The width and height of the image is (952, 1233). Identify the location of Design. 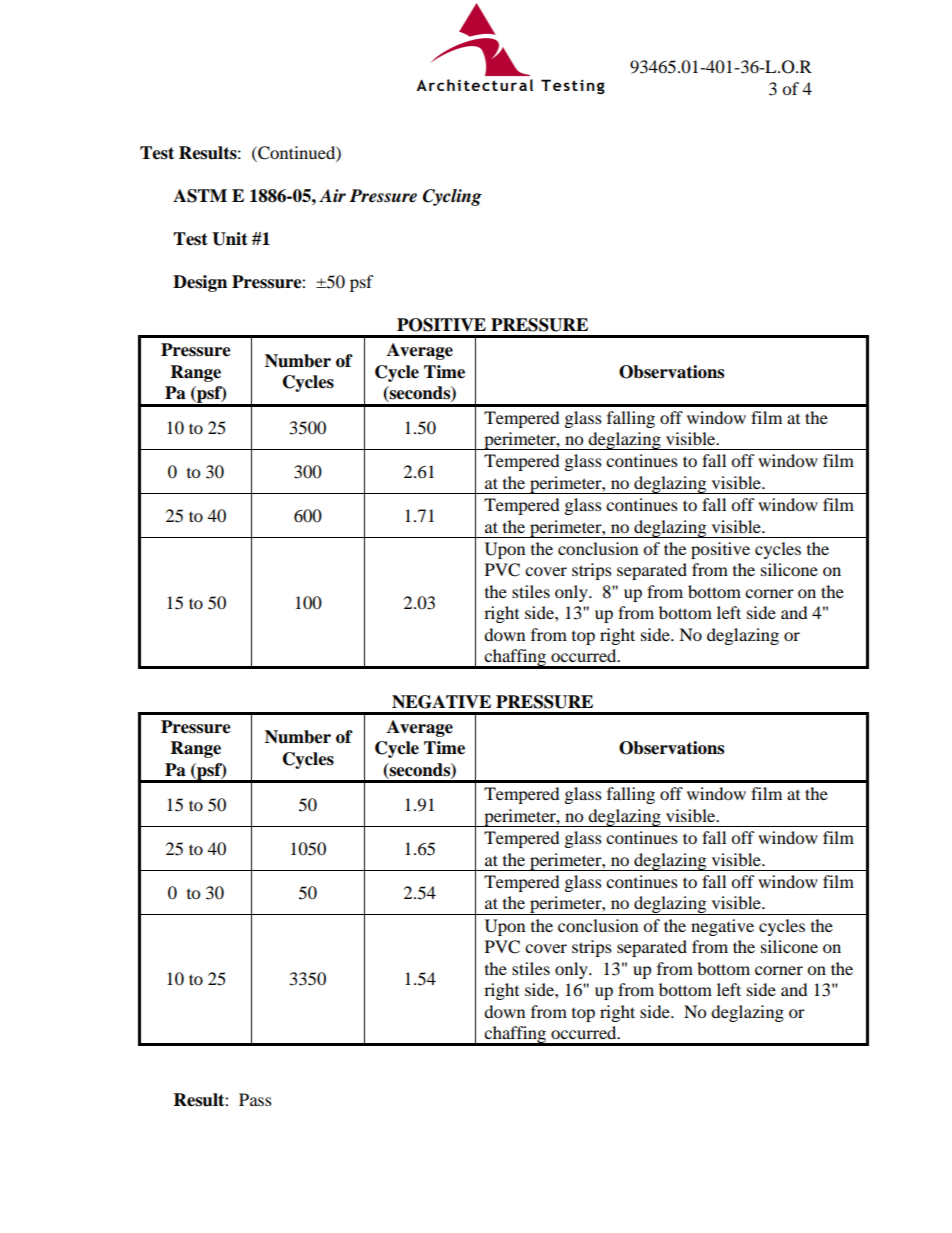
(200, 283).
